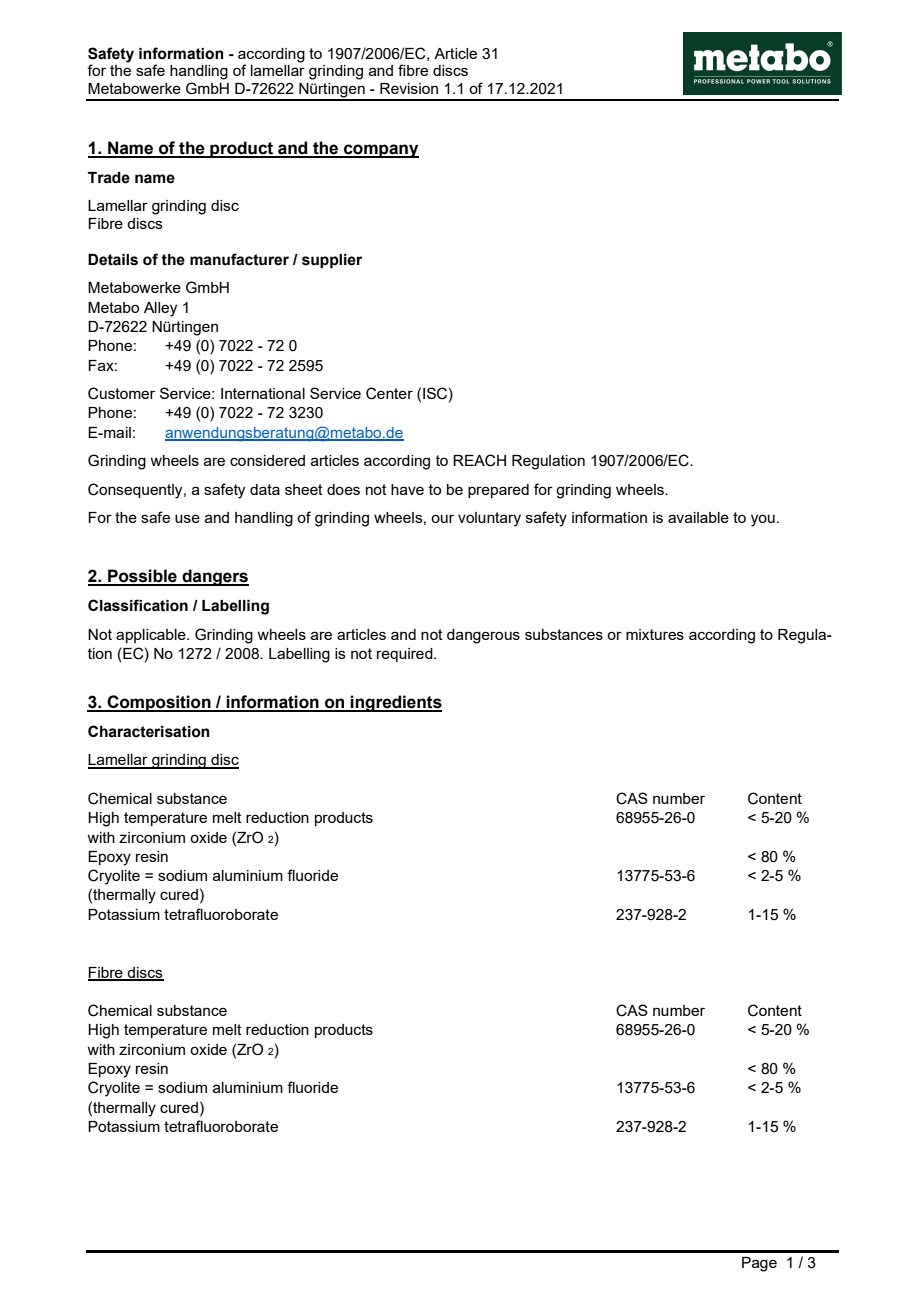  I want to click on dangers, so click(214, 577).
